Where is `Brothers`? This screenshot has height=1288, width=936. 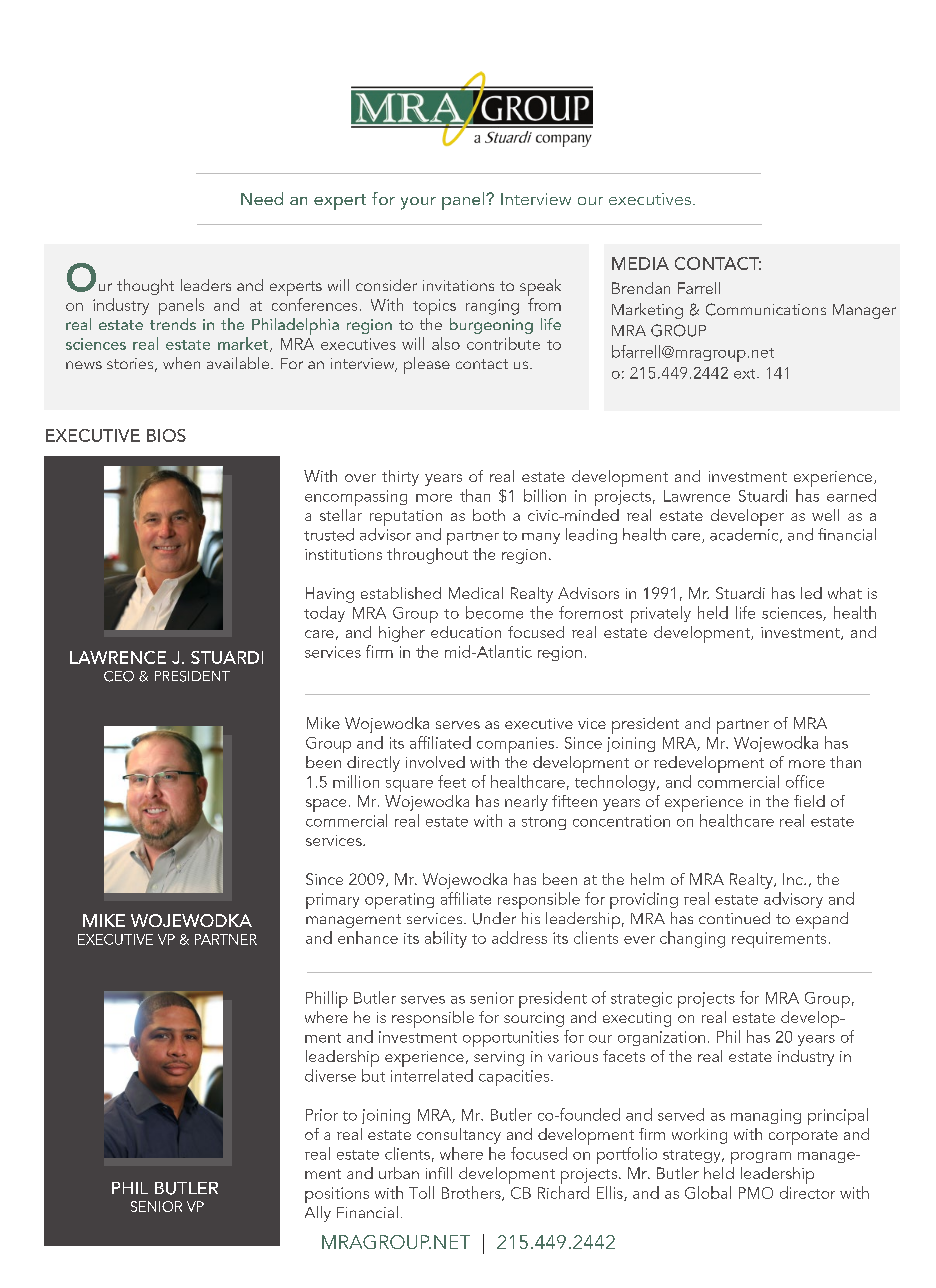 Brothers is located at coordinates (472, 1193).
